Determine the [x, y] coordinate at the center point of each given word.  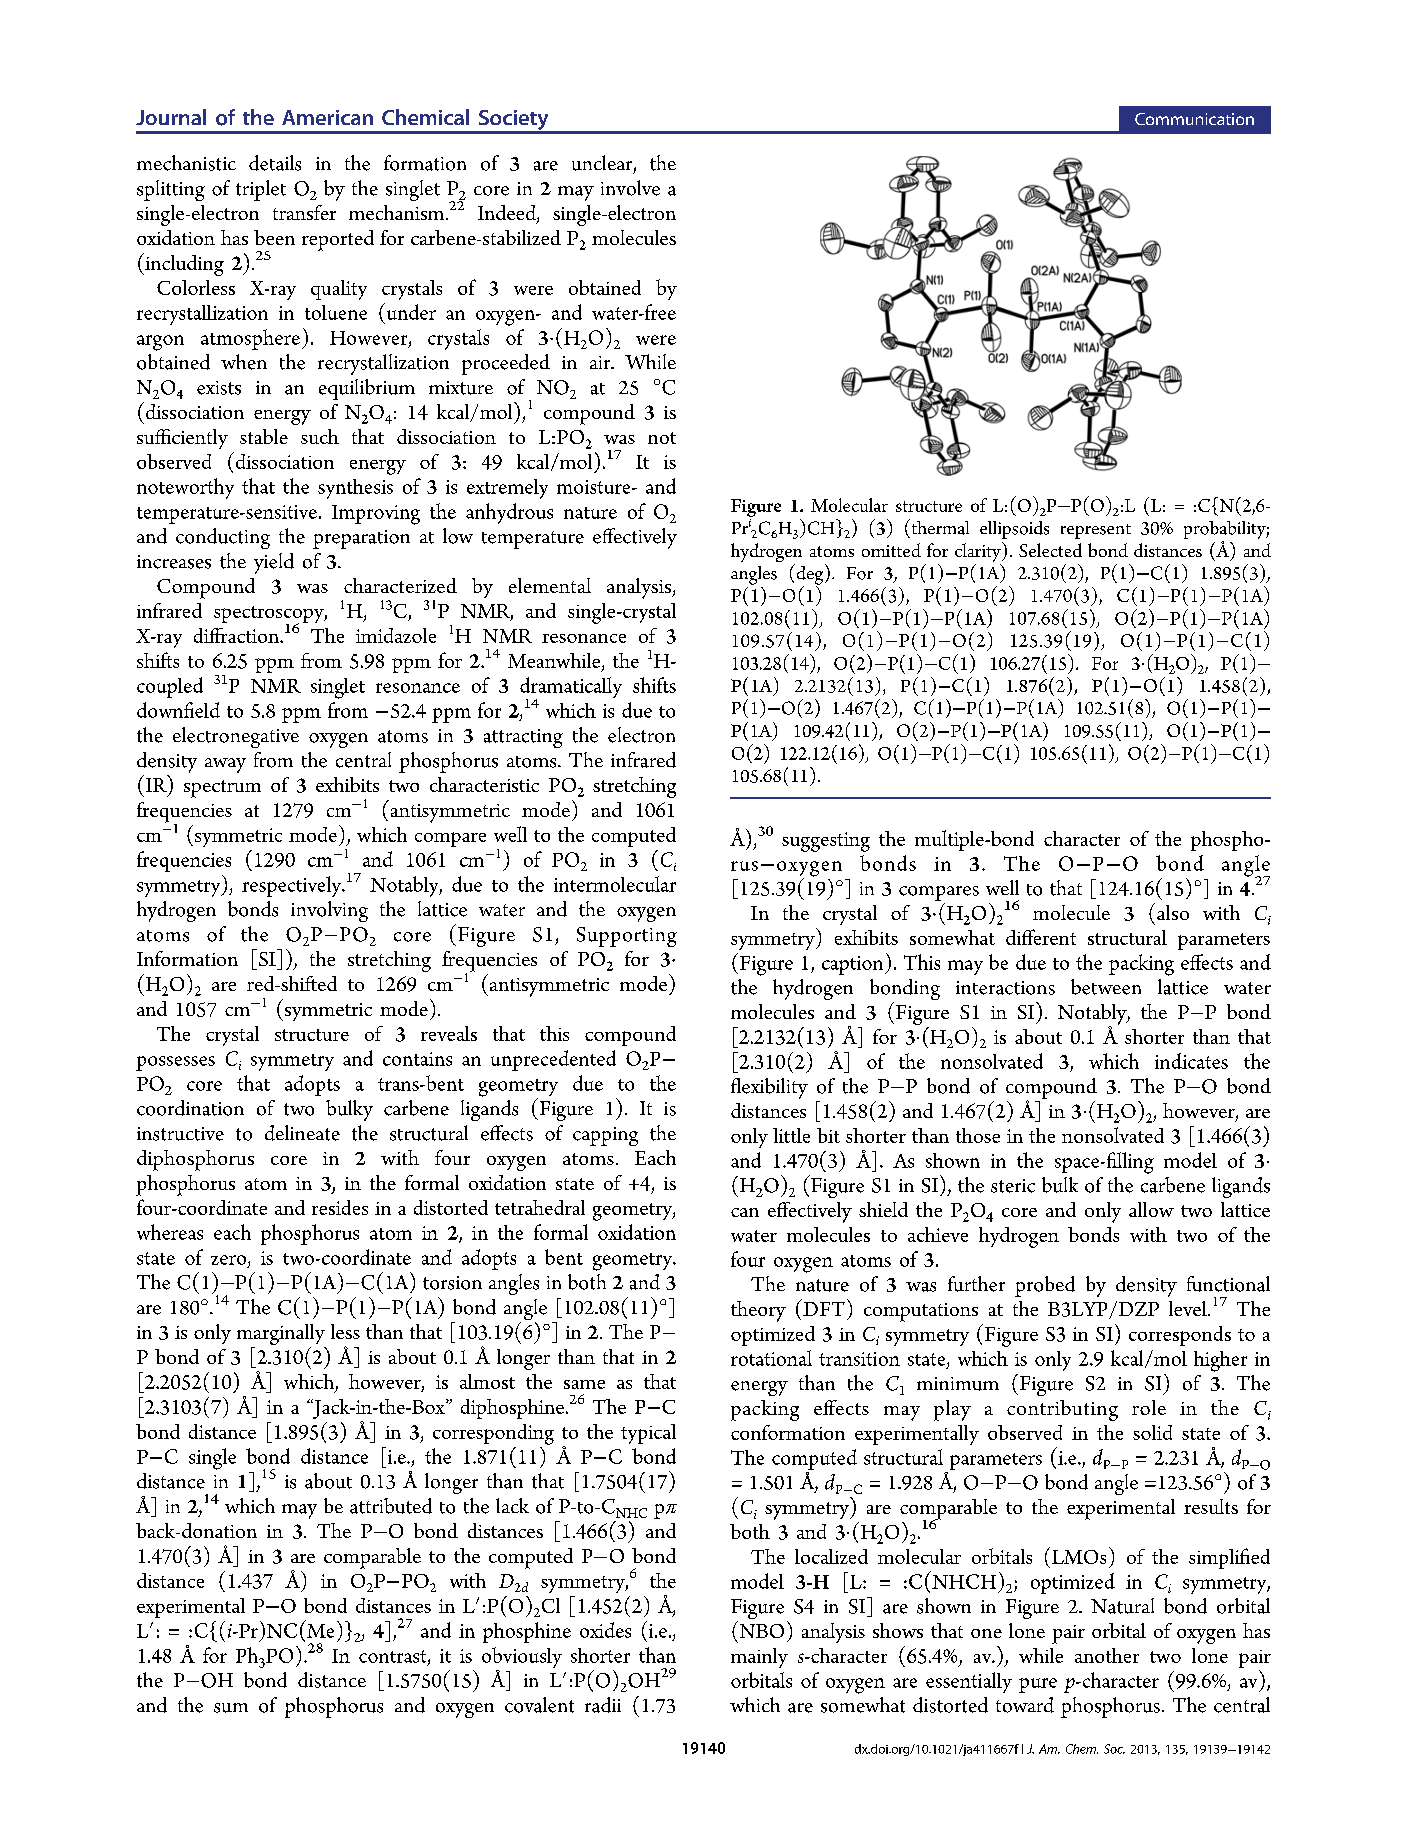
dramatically [571, 689]
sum [231, 1708]
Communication [1194, 119]
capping [605, 1136]
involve [630, 188]
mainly [759, 1658]
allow [1151, 1209]
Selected [1050, 550]
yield [274, 563]
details [275, 163]
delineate [302, 1133]
